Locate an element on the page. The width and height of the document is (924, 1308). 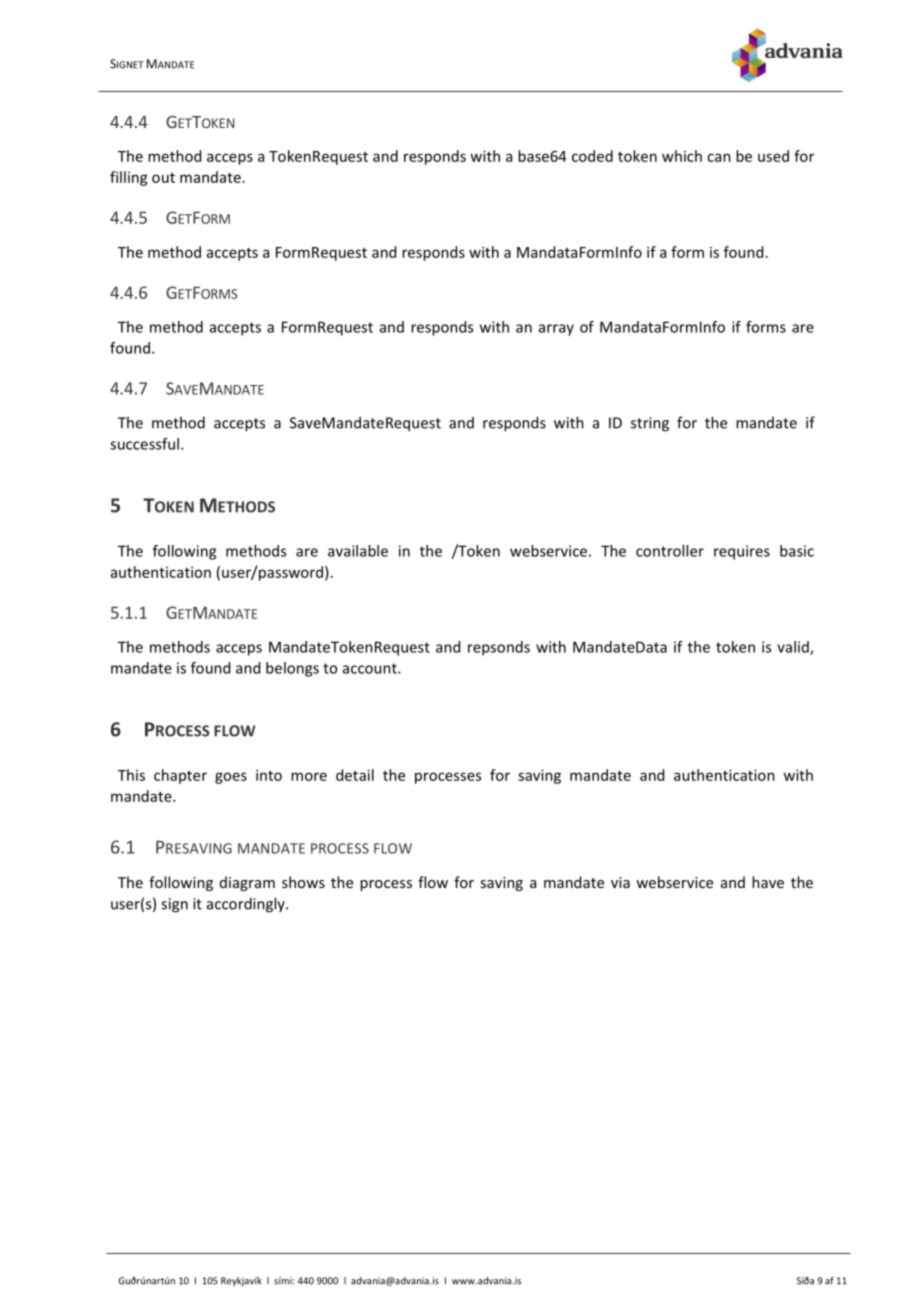
out is located at coordinates (163, 178).
